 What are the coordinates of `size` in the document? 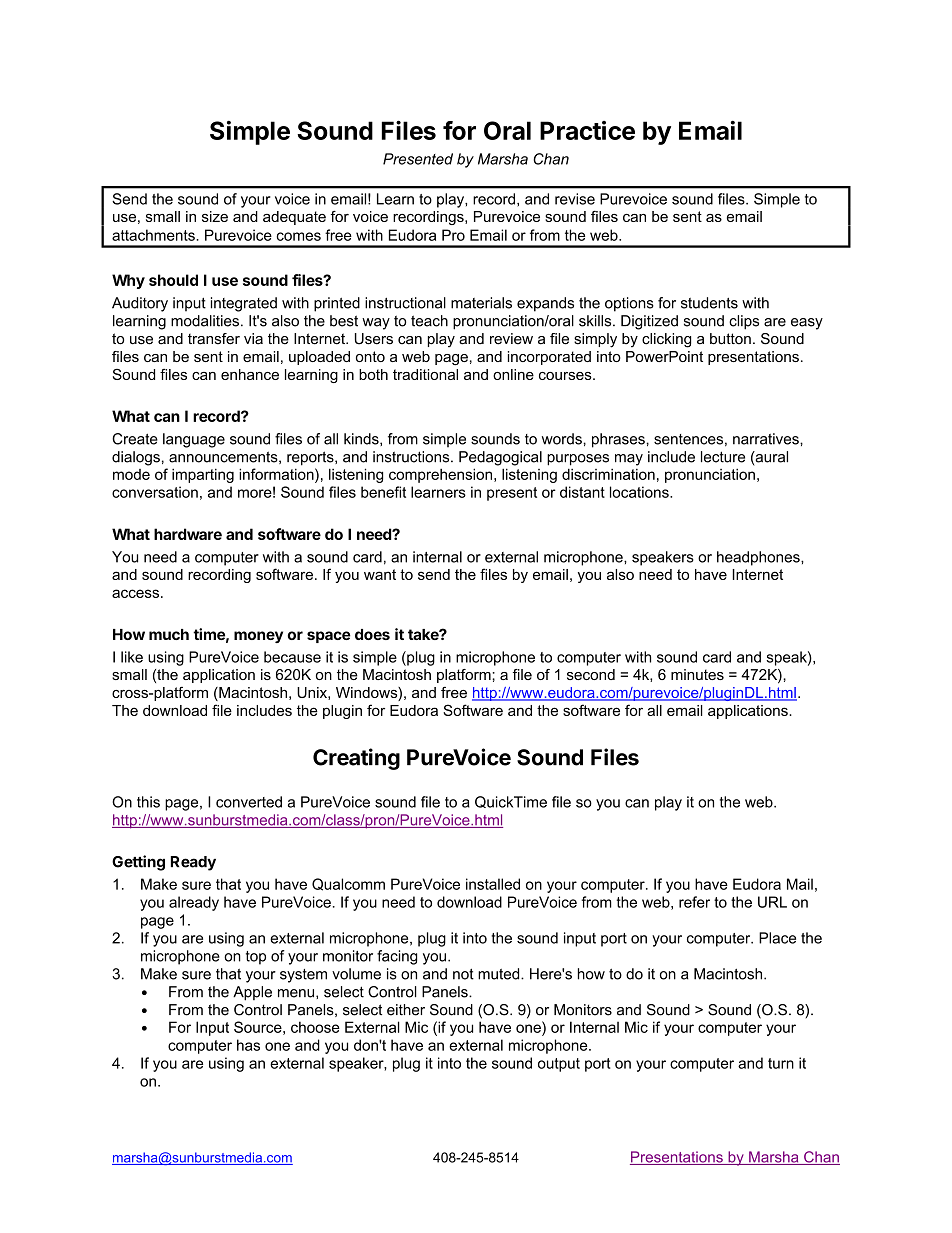 It's located at (215, 216).
